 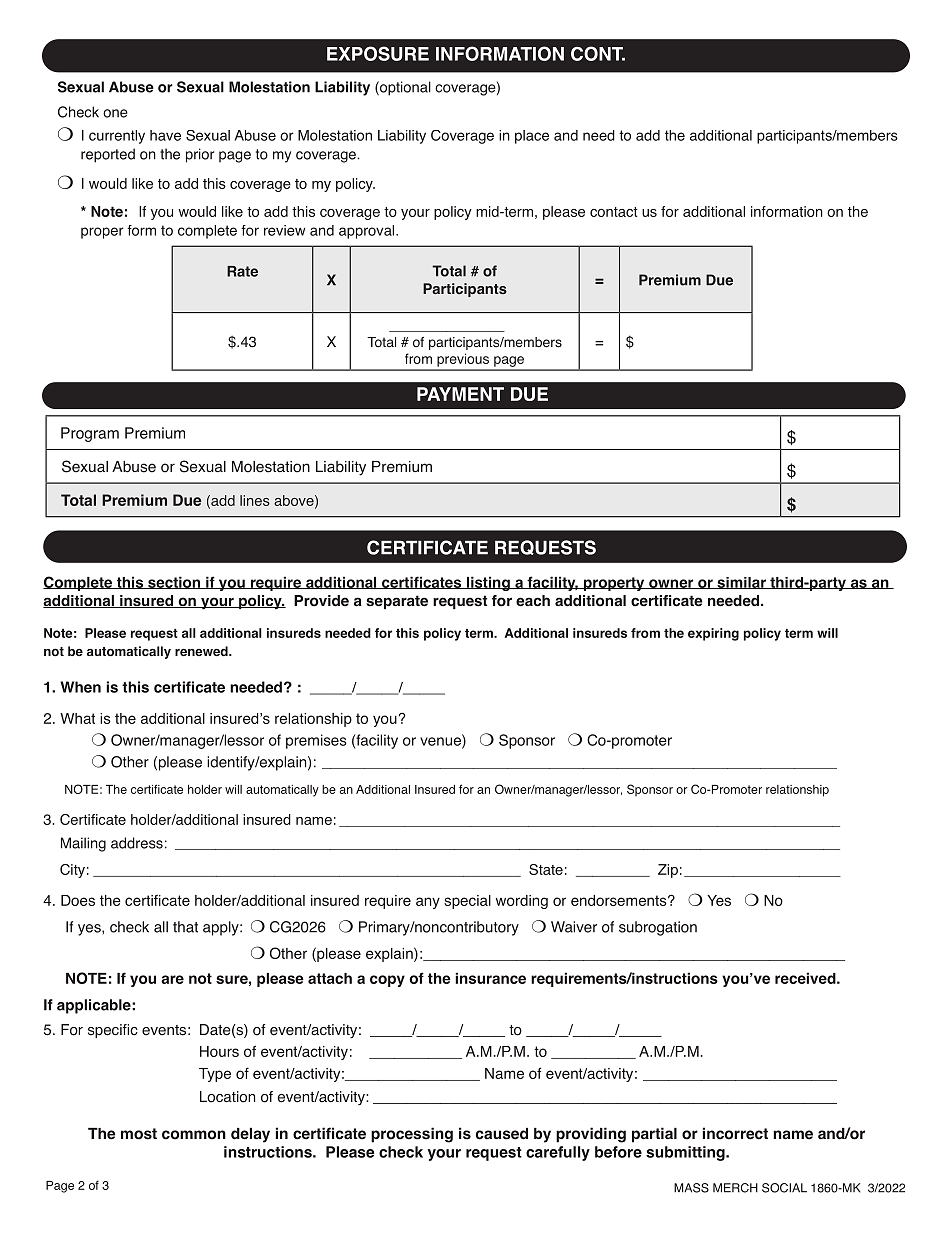 What do you see at coordinates (174, 582) in the screenshot?
I see `section` at bounding box center [174, 582].
